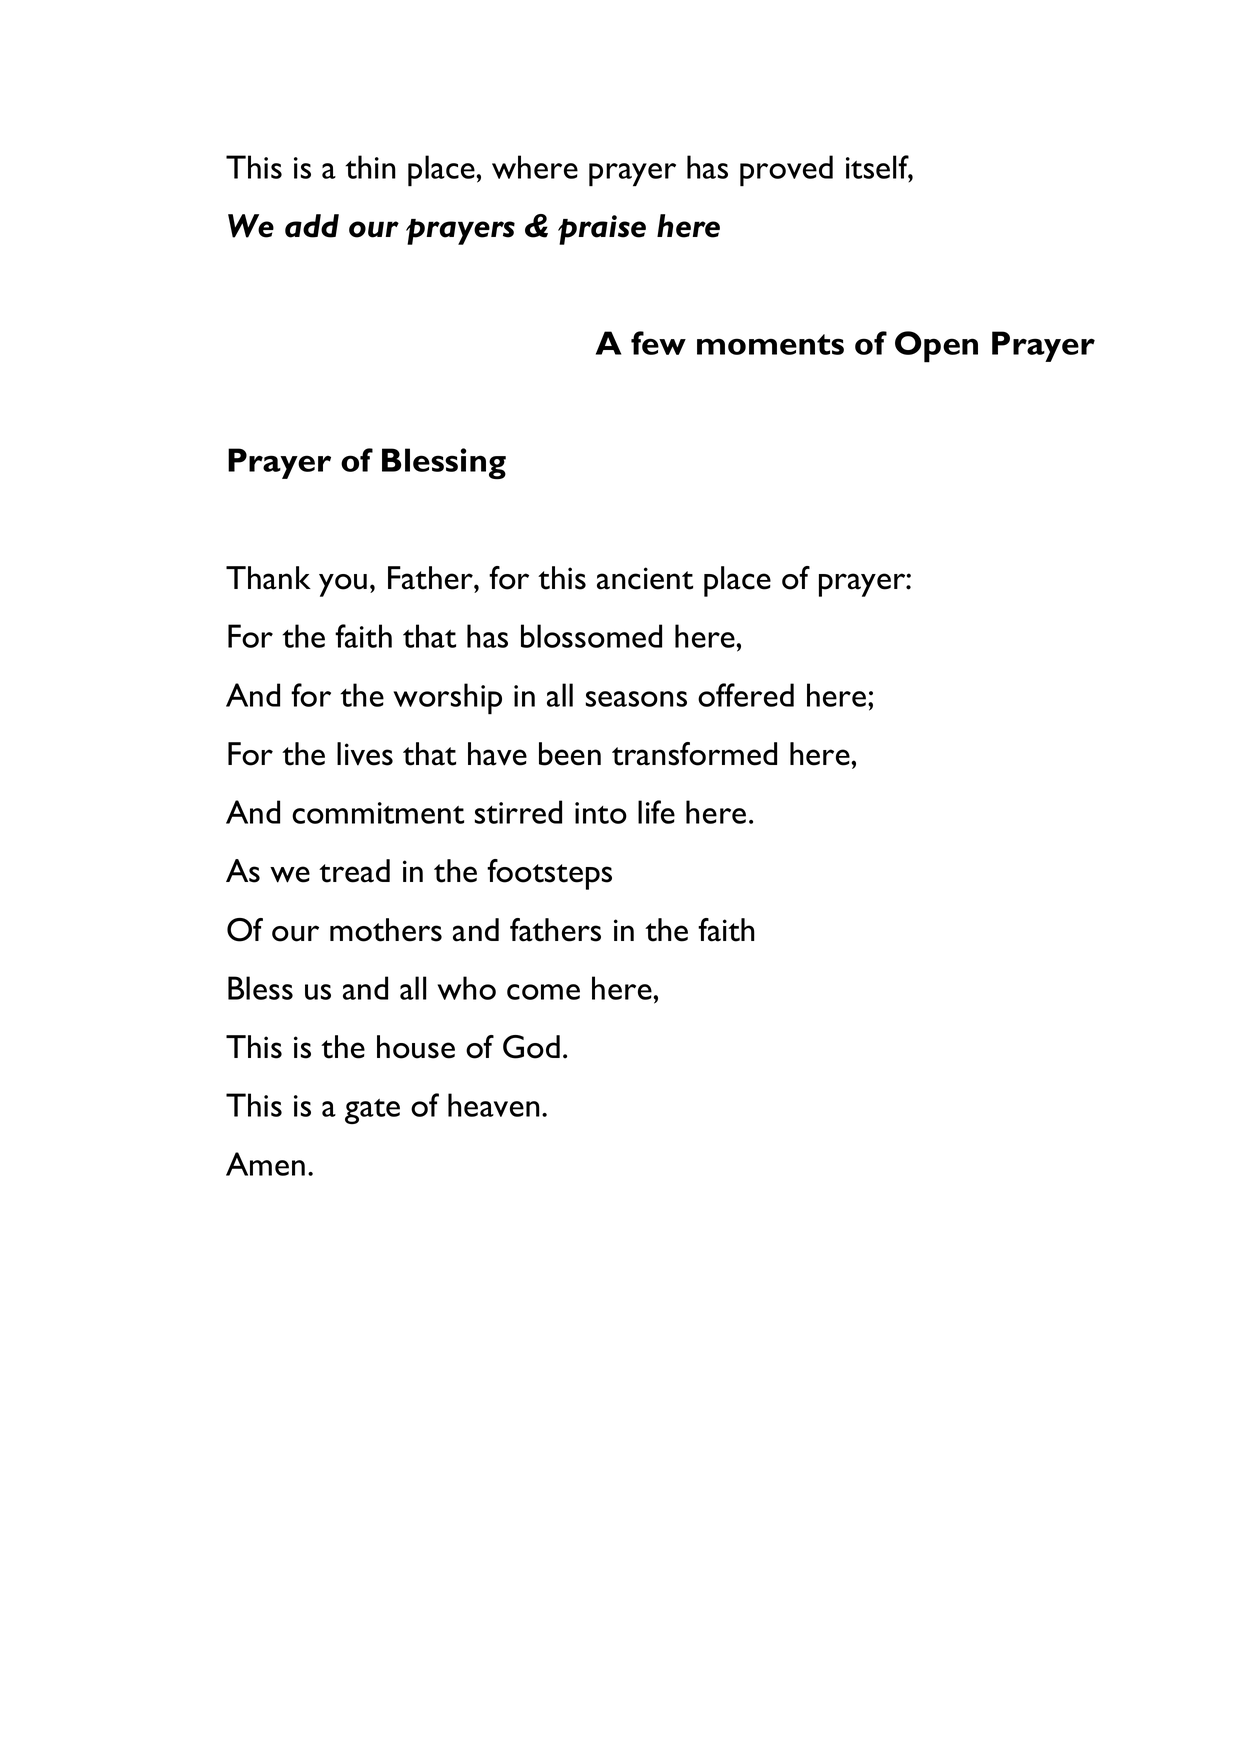 This document has width=1246, height=1762. I want to click on proved, so click(786, 171).
